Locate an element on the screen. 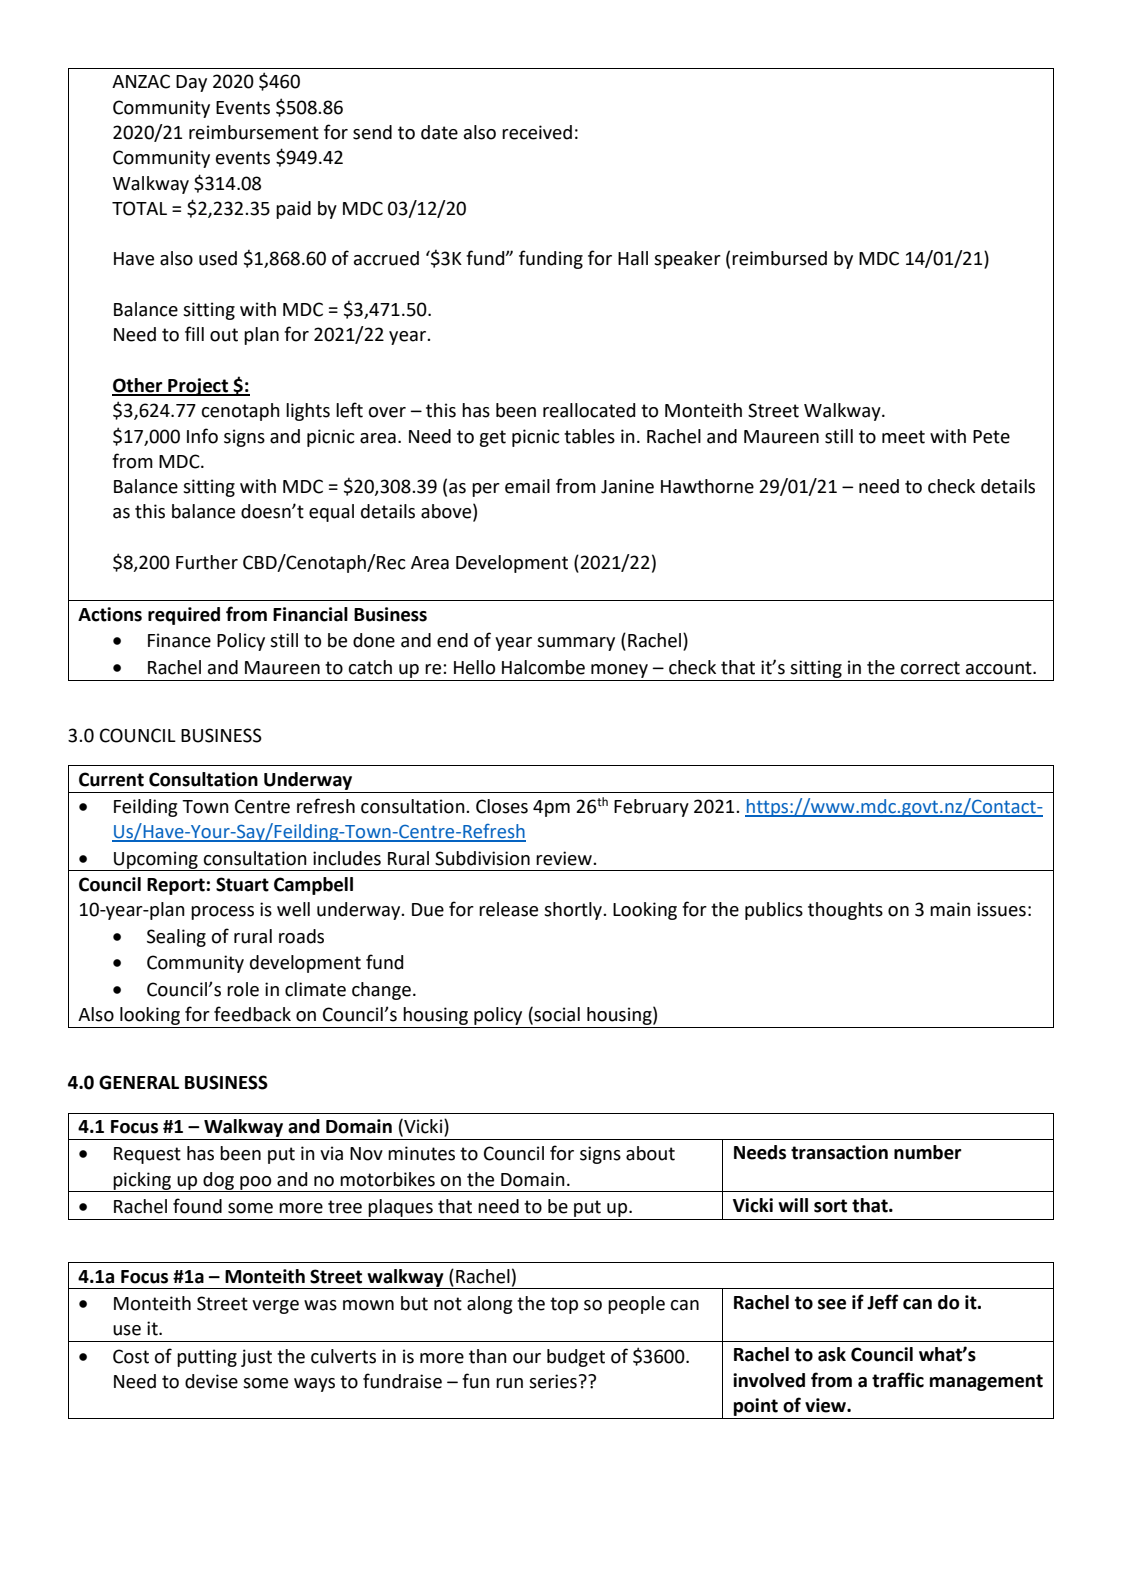 This screenshot has height=1587, width=1122. meet is located at coordinates (903, 437).
